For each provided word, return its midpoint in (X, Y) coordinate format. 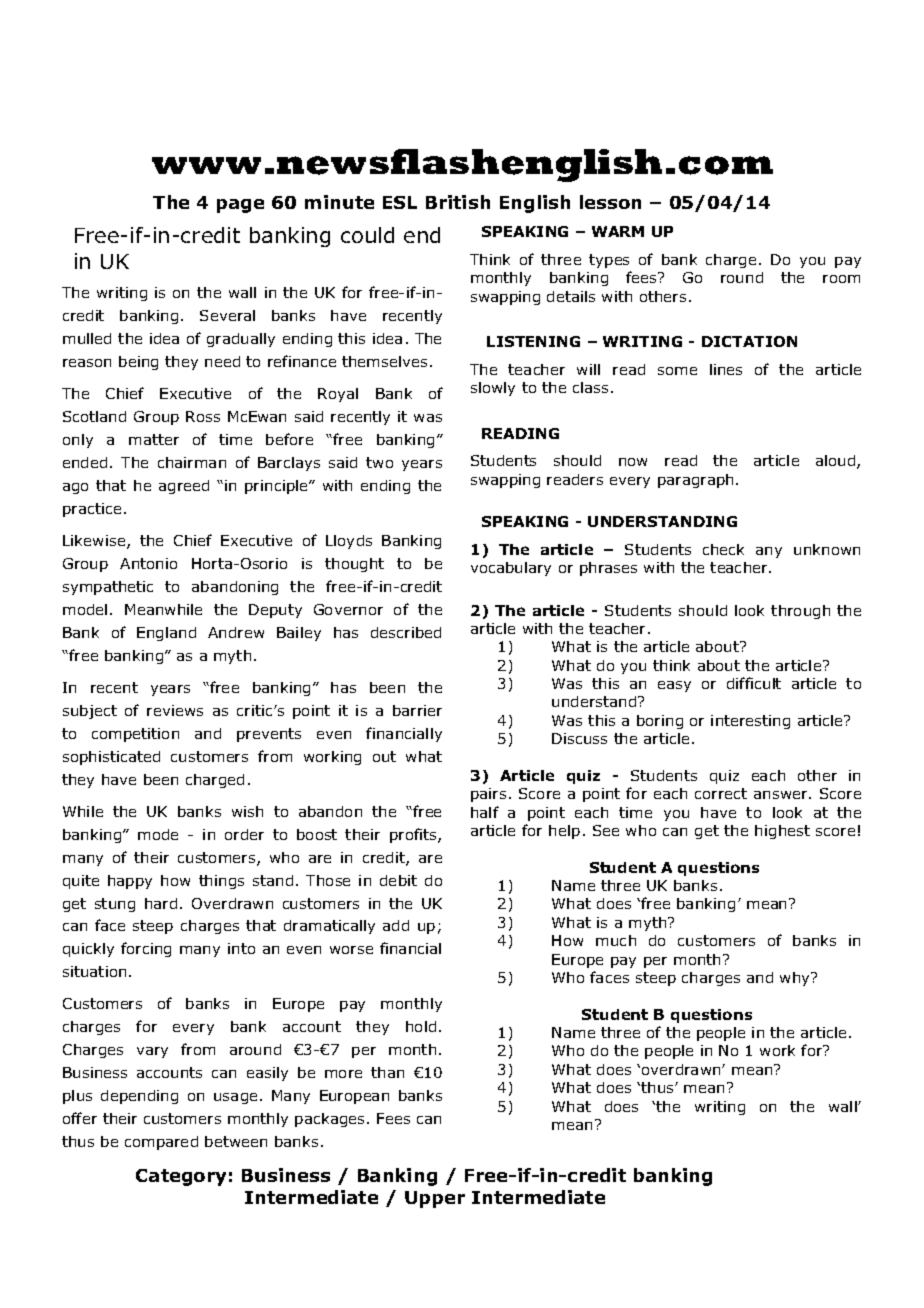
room (841, 279)
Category (181, 1177)
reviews (175, 710)
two (379, 462)
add (396, 925)
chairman (192, 462)
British (458, 202)
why (796, 979)
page (240, 206)
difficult (754, 683)
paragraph (695, 481)
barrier (417, 710)
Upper (435, 1199)
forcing (146, 949)
